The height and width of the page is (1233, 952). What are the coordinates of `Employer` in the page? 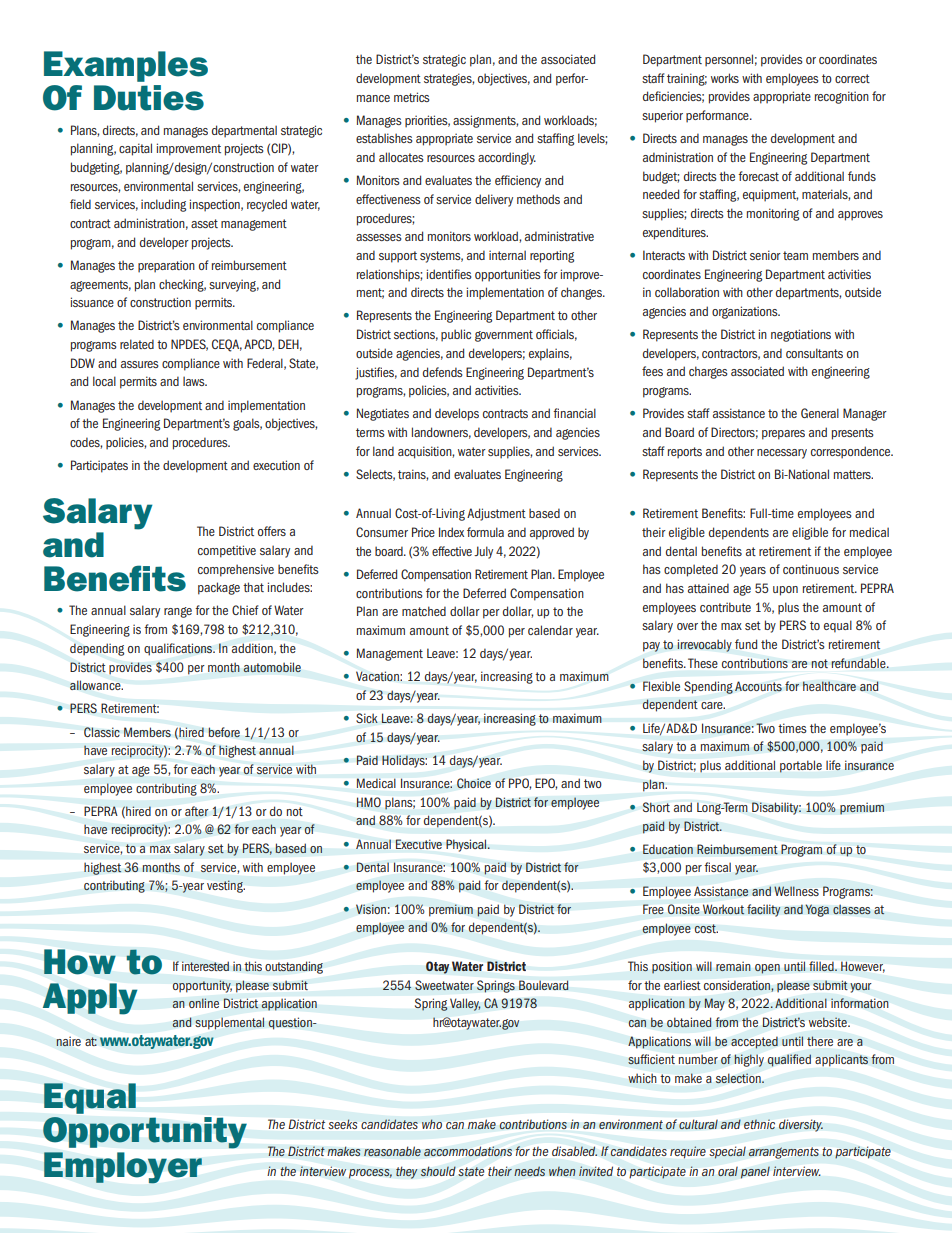 It's located at (123, 1167).
